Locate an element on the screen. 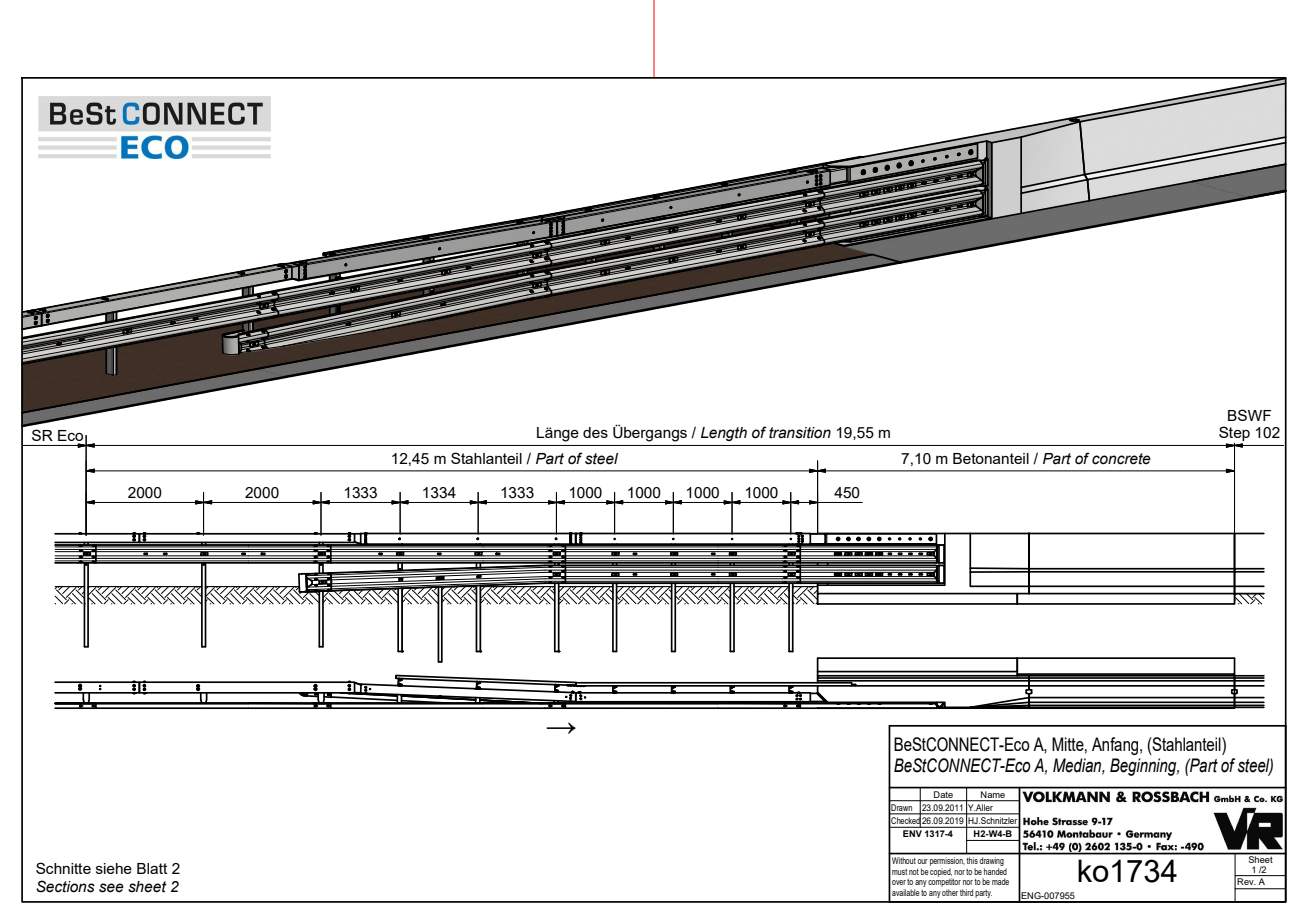  concrete is located at coordinates (1121, 459).
